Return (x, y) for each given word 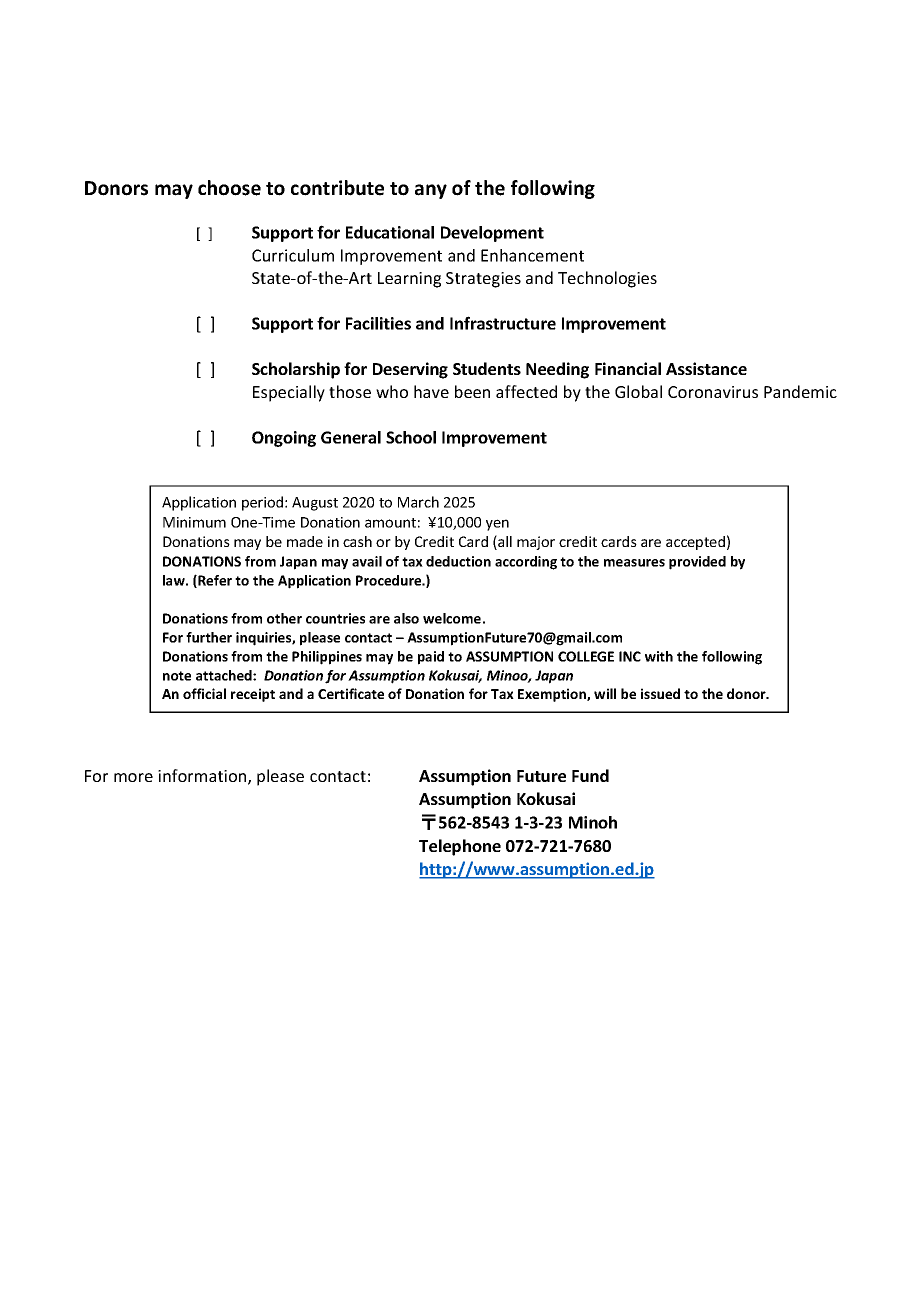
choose (229, 188)
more (133, 777)
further (209, 637)
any (431, 191)
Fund (590, 775)
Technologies (607, 279)
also (406, 618)
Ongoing (284, 439)
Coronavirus (713, 392)
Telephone (460, 847)
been (472, 391)
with (659, 656)
